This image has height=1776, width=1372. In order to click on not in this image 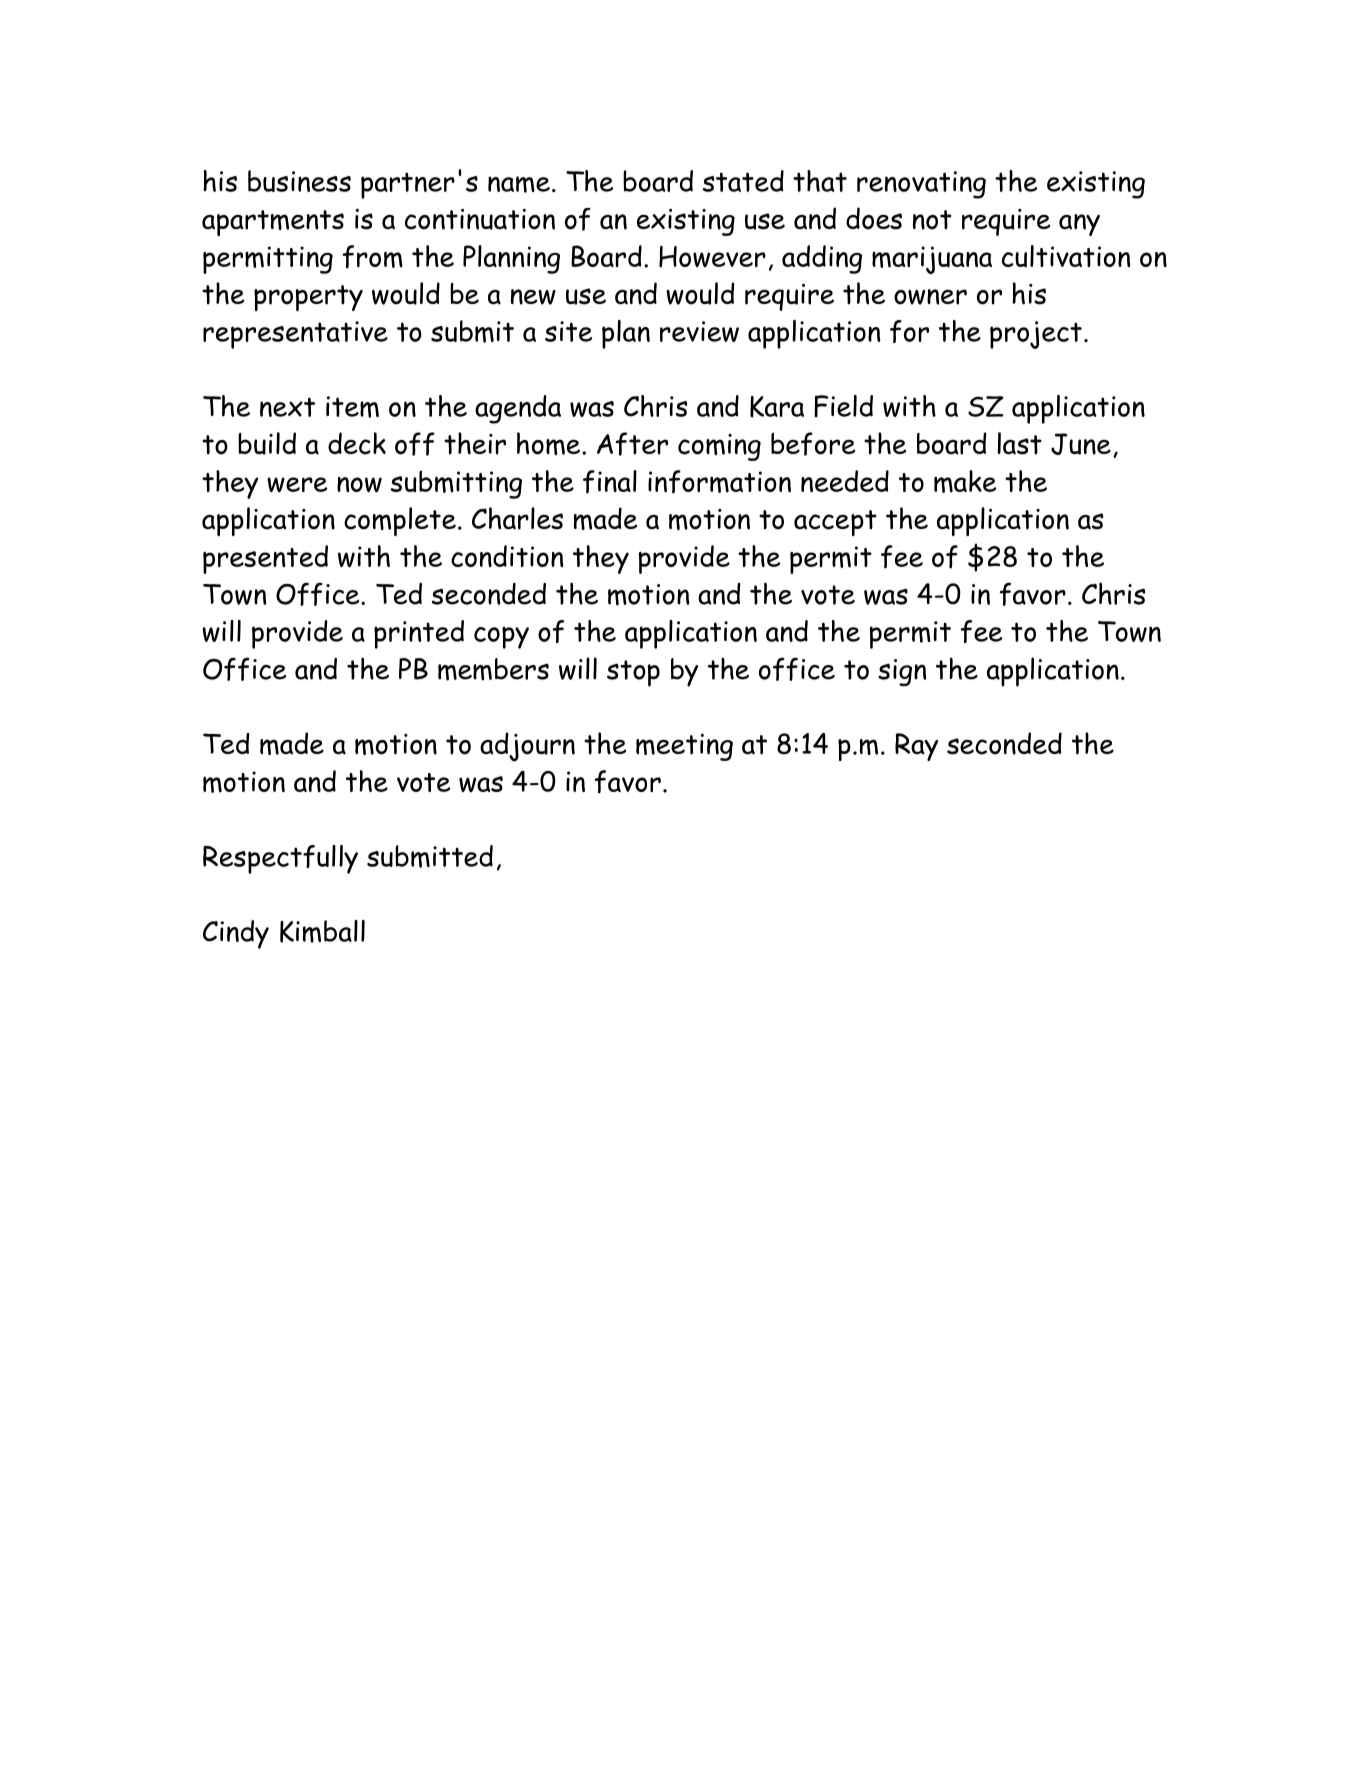, I will do `click(932, 220)`.
